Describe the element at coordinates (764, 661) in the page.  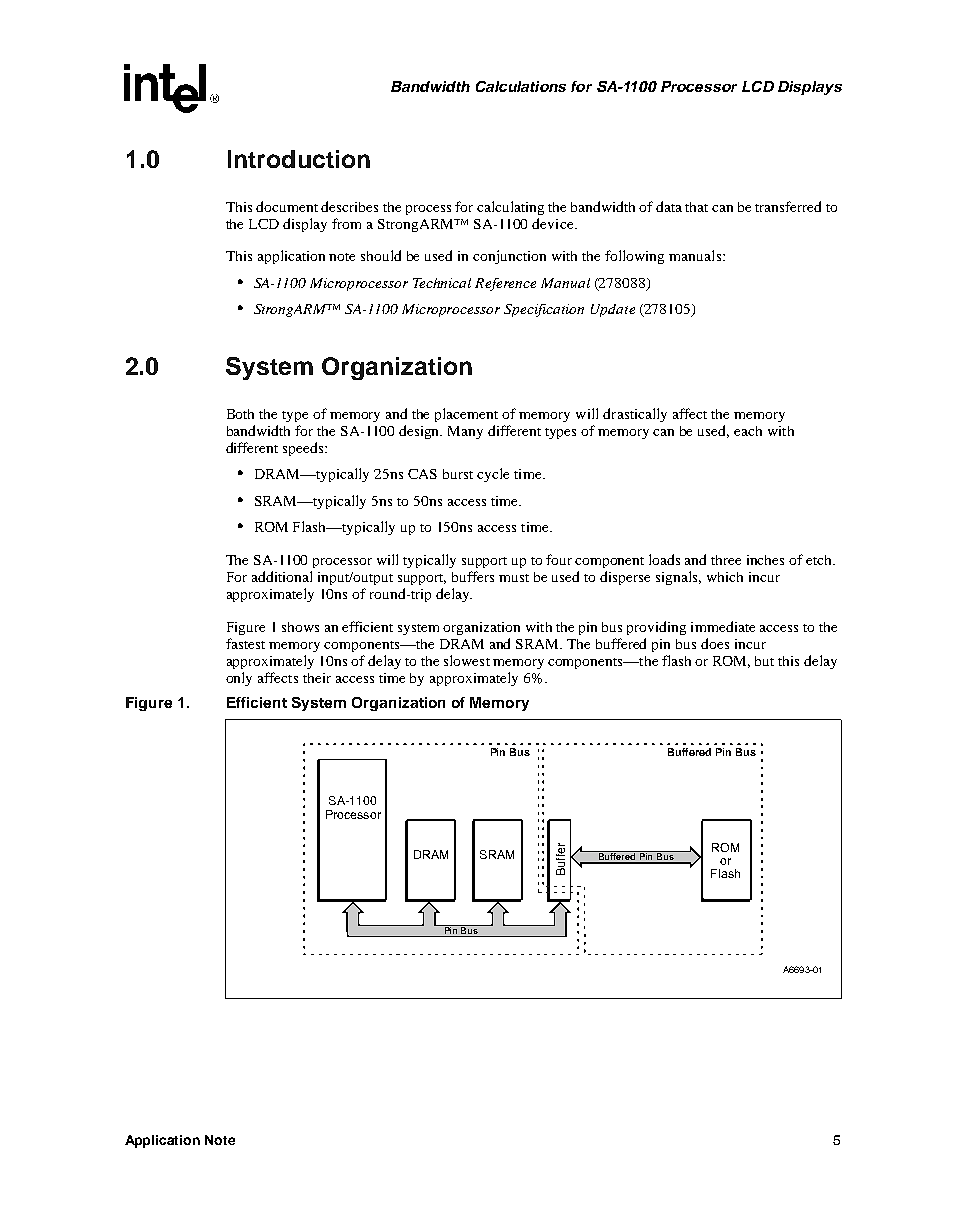
I see `but` at that location.
